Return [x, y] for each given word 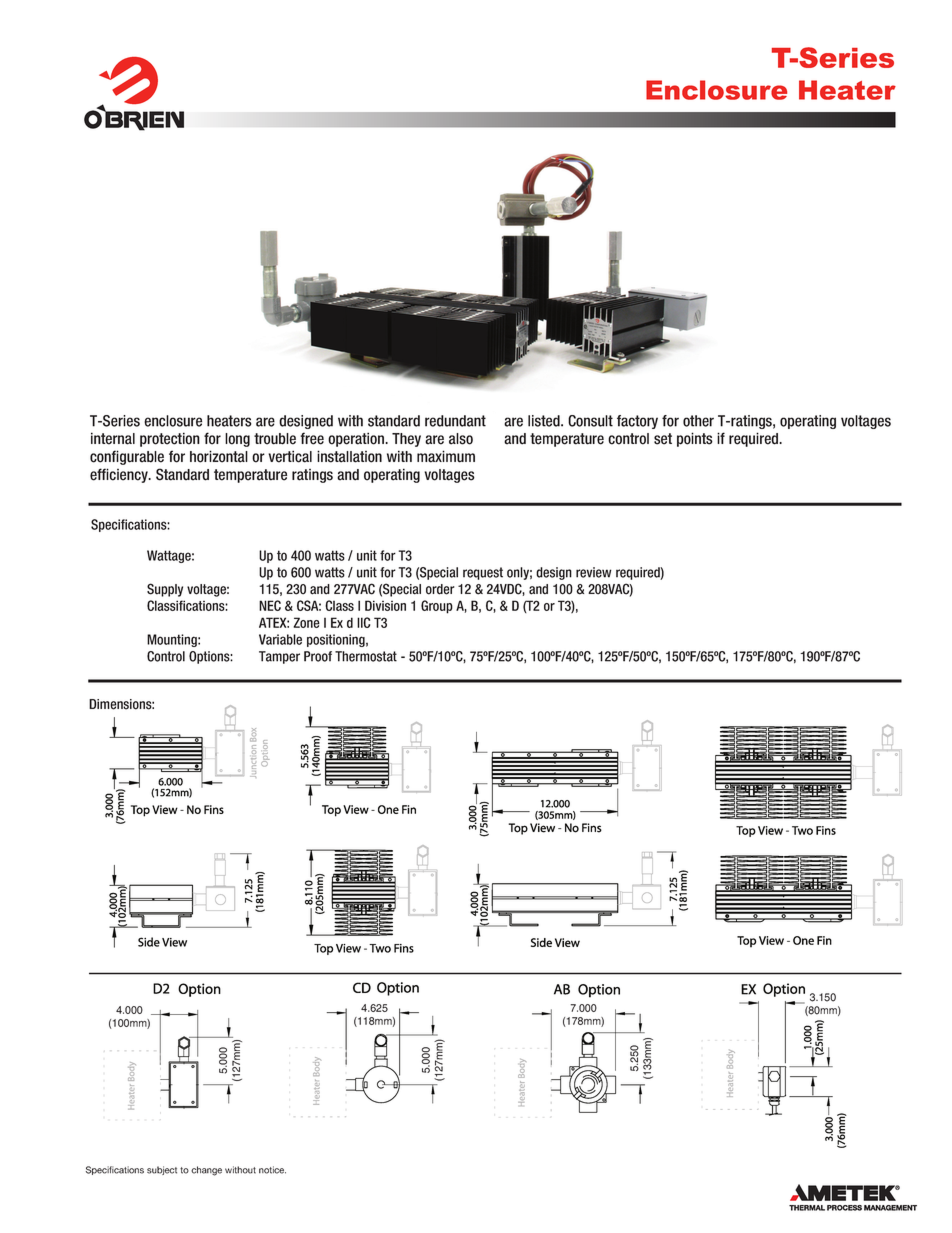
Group [437, 607]
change [206, 1171]
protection [170, 439]
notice [272, 1170]
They [406, 440]
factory [637, 422]
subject [162, 1170]
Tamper [279, 657]
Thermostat [366, 656]
